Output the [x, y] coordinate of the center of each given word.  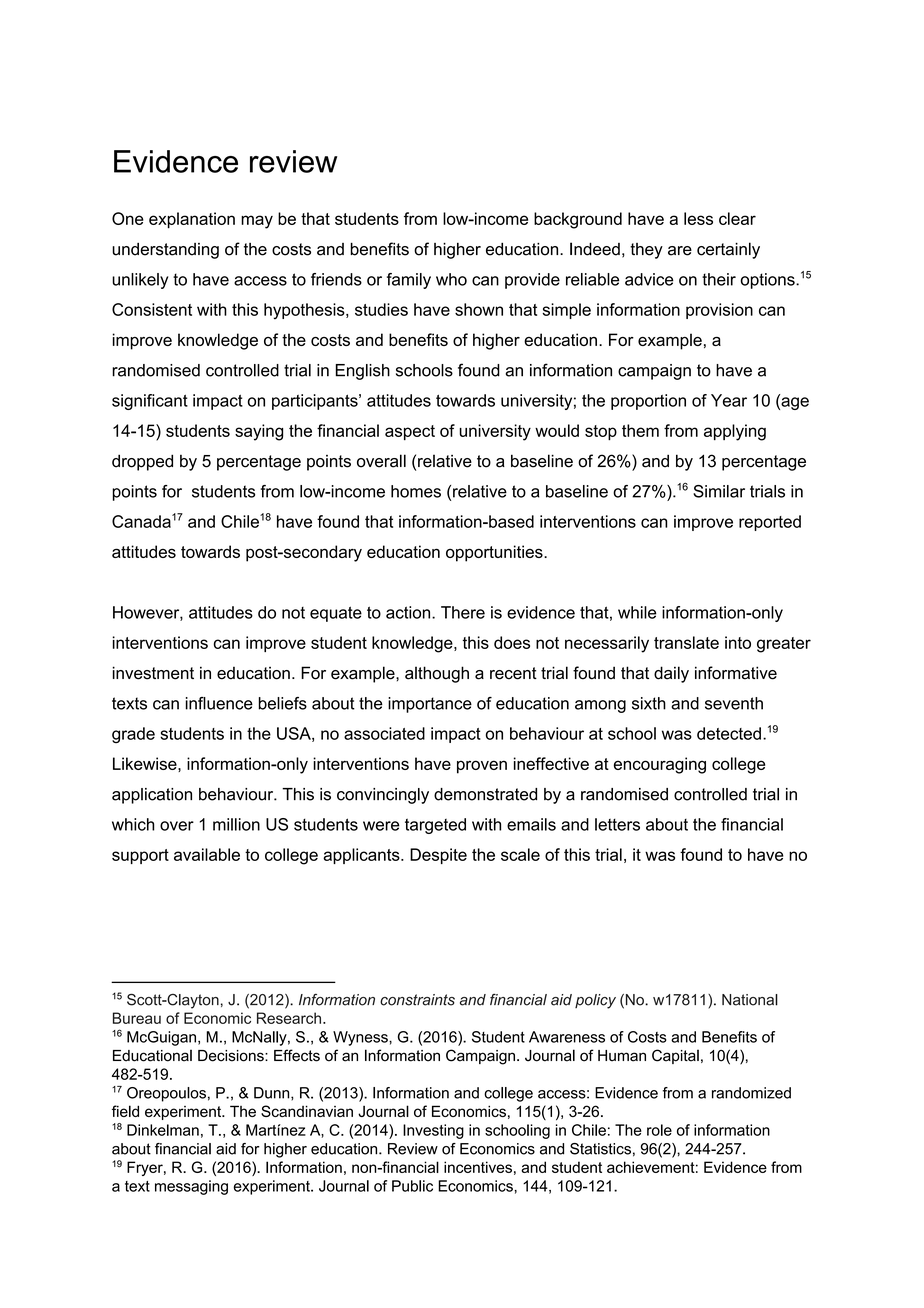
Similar [719, 491]
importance [430, 705]
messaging [191, 1187]
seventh [734, 703]
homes [416, 491]
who [451, 279]
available [207, 854]
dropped [142, 462]
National [750, 1000]
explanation [192, 220]
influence [219, 703]
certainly [728, 250]
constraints [417, 1000]
